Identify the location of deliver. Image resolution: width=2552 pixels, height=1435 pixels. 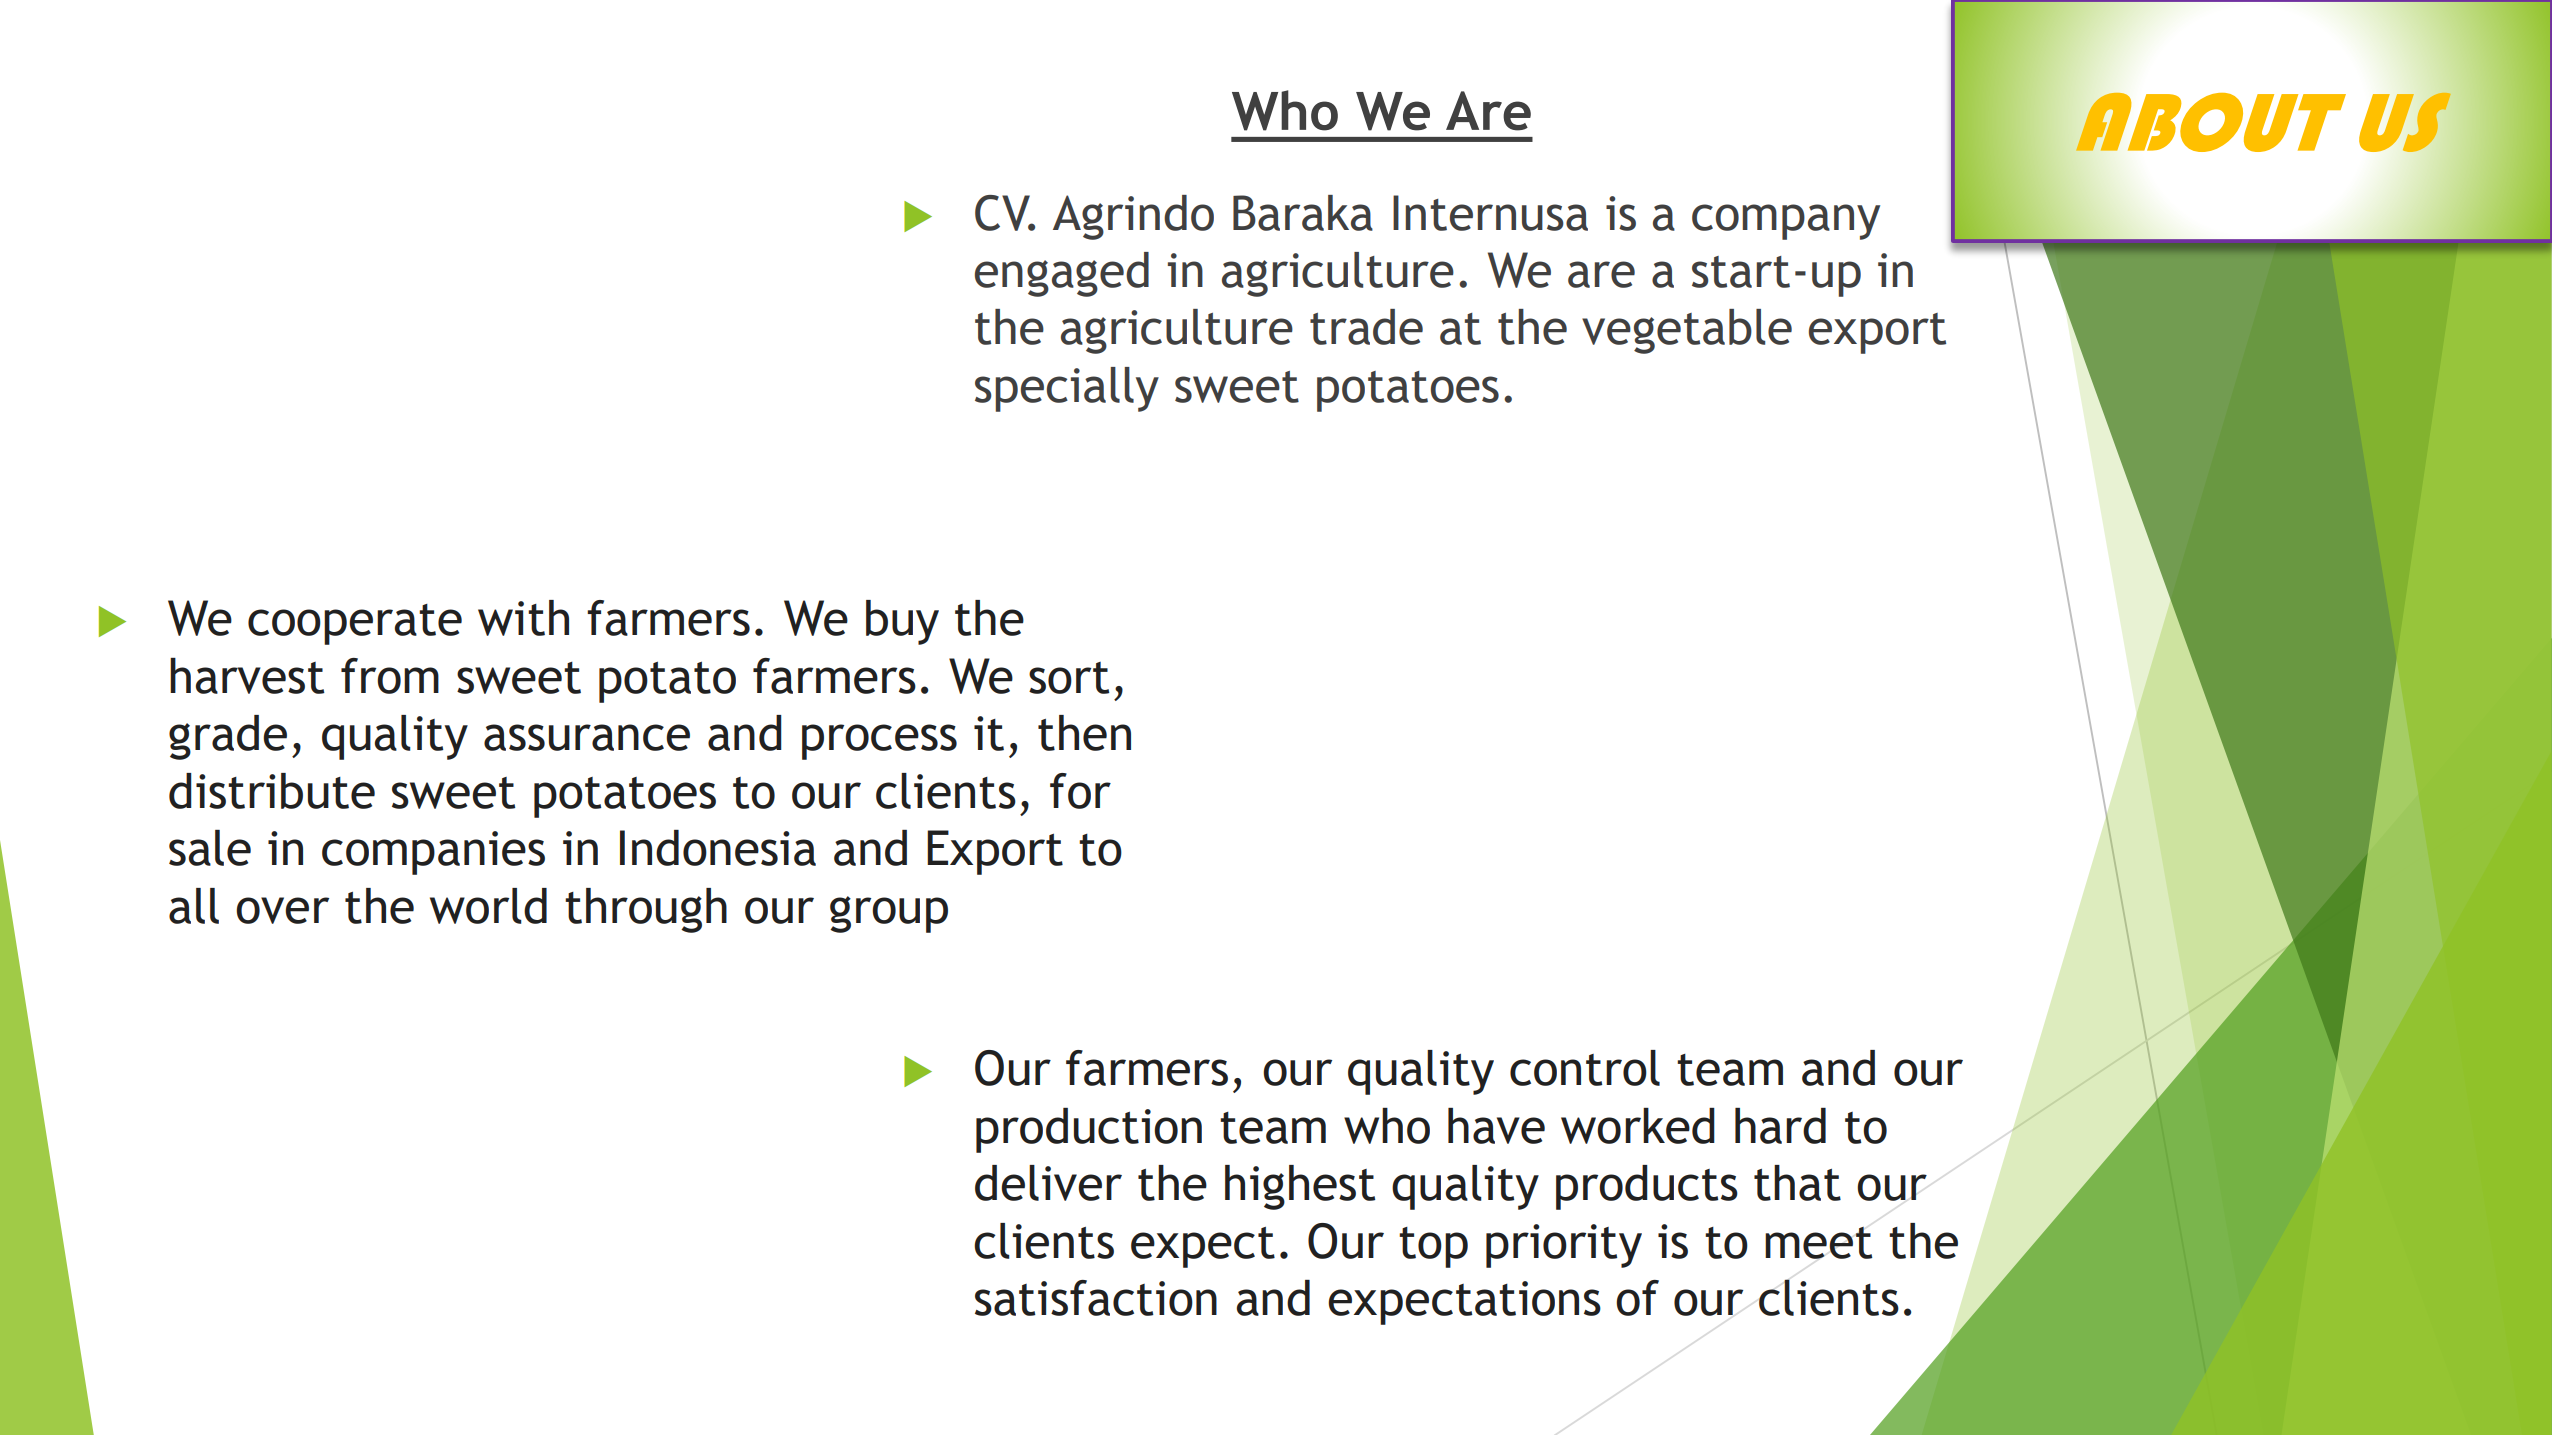
(1048, 1183).
